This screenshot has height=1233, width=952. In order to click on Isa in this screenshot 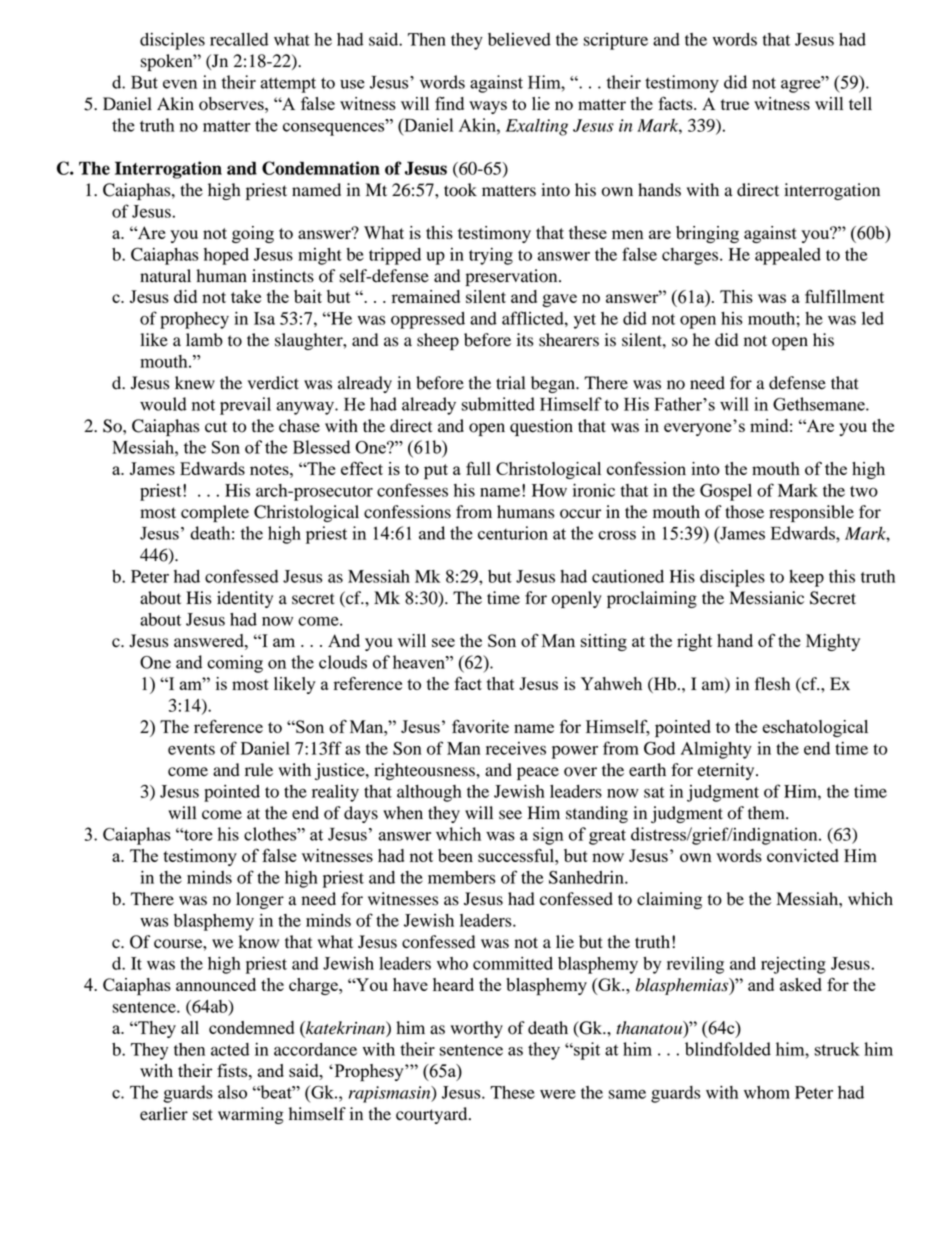, I will do `click(264, 318)`.
